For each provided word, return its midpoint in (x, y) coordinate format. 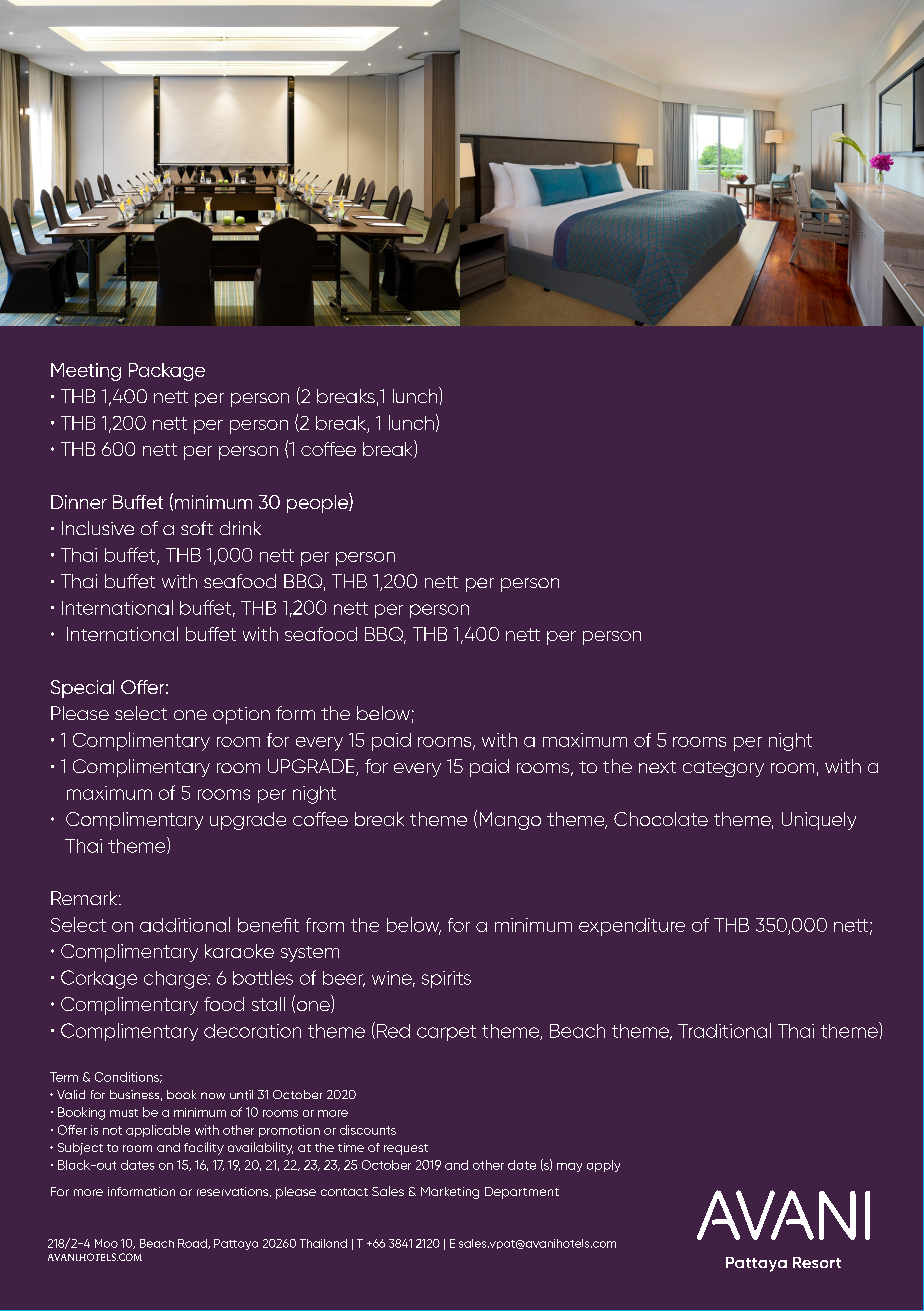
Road (193, 1244)
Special (82, 689)
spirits (446, 979)
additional (185, 924)
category (723, 769)
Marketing (450, 1193)
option (241, 715)
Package (167, 372)
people (318, 503)
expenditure (632, 927)
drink (240, 528)
